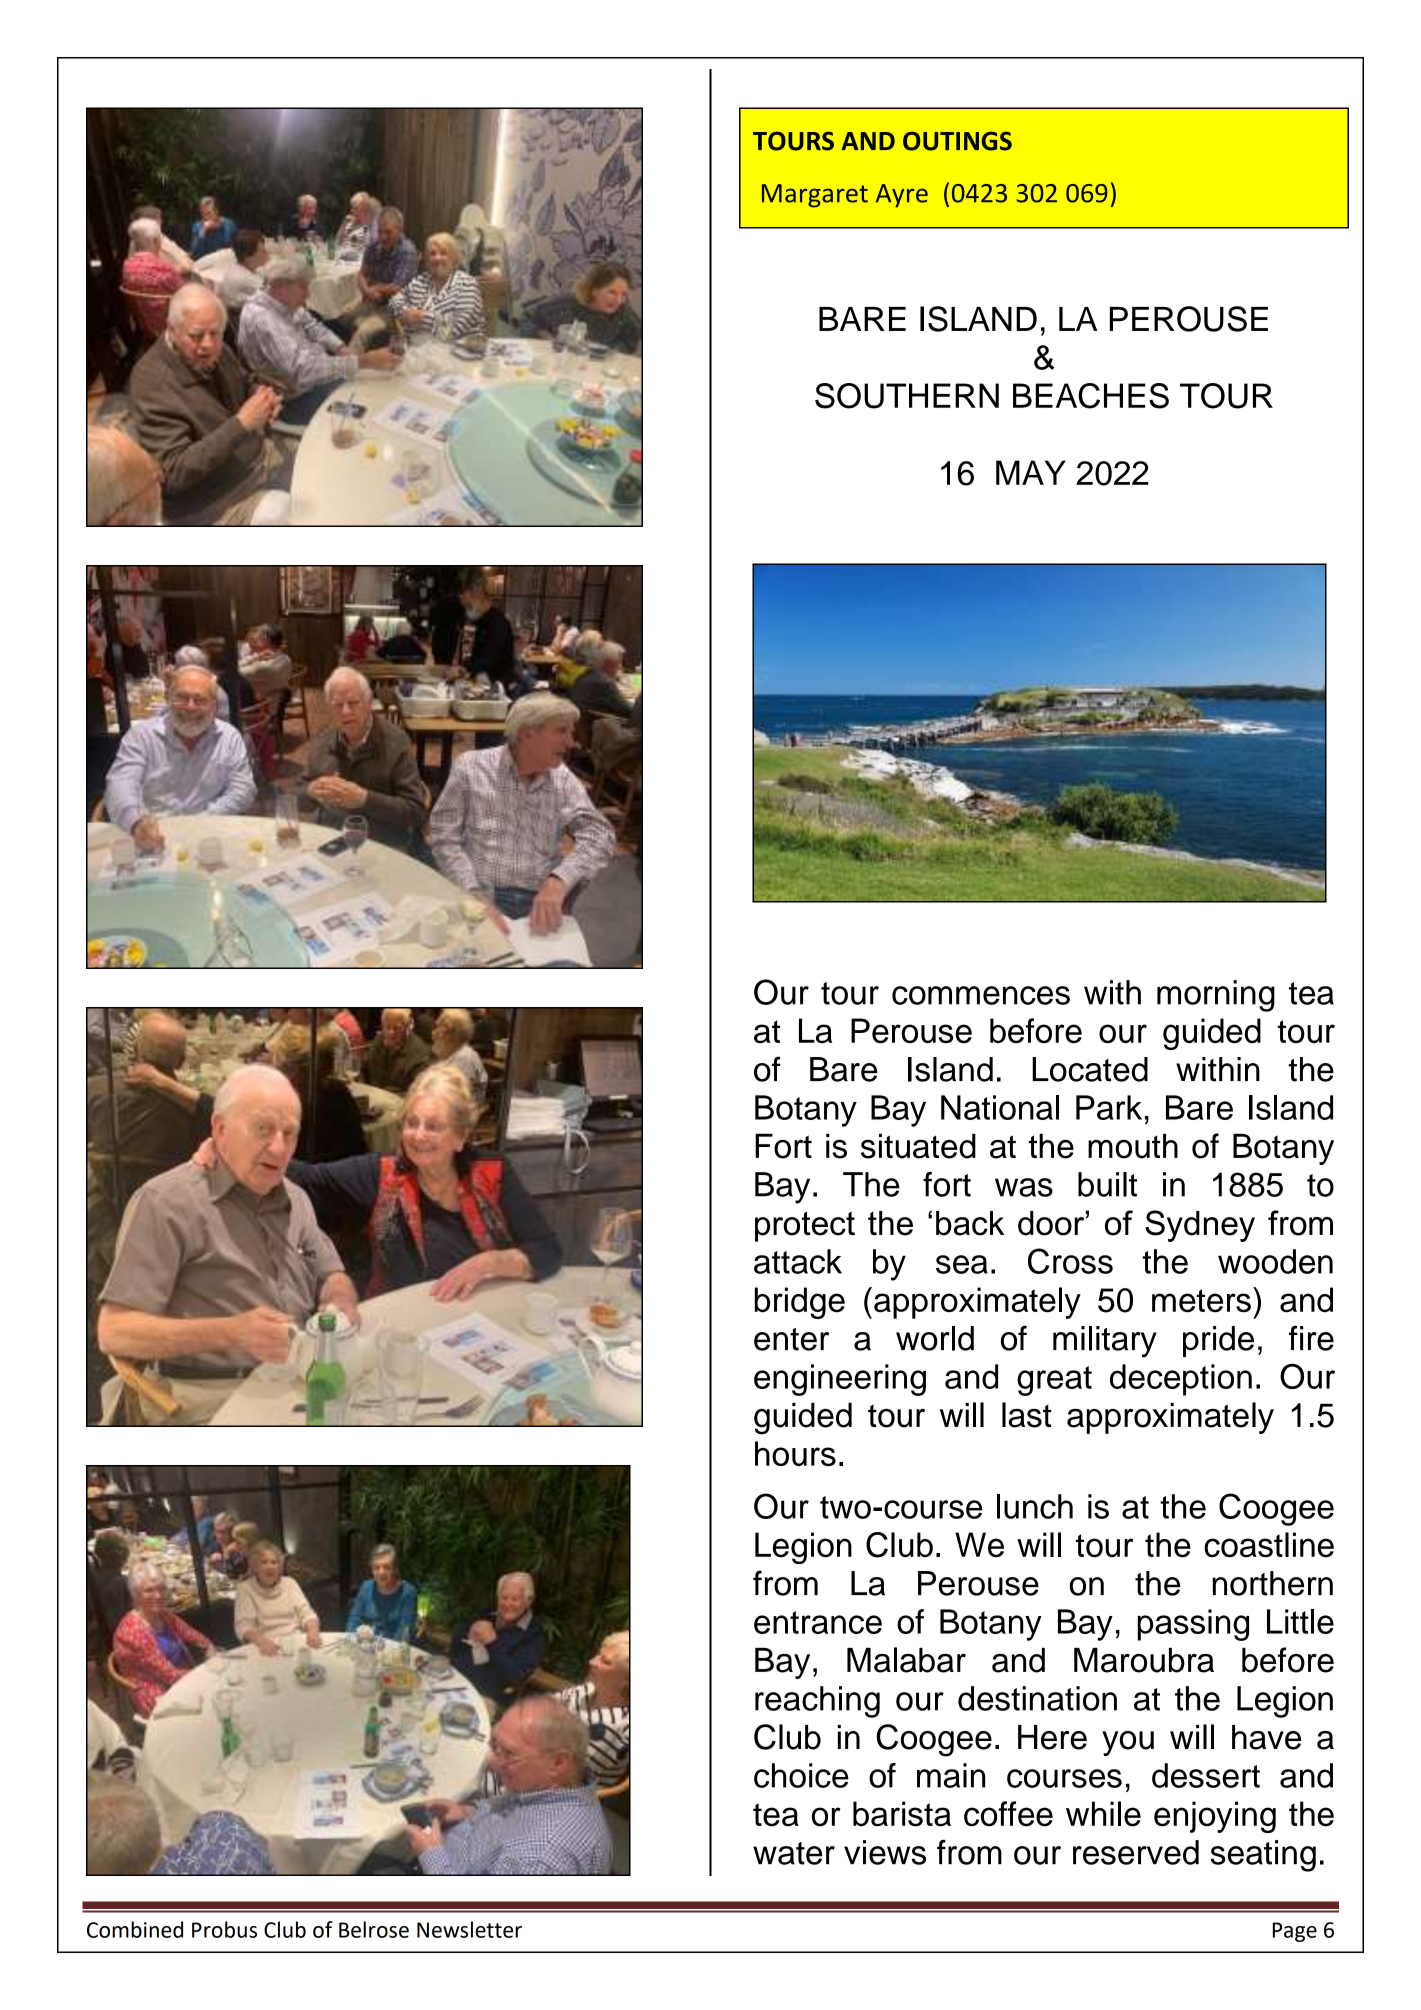 The width and height of the screenshot is (1421, 2010). What do you see at coordinates (957, 141) in the screenshot?
I see `OUTINGS` at bounding box center [957, 141].
